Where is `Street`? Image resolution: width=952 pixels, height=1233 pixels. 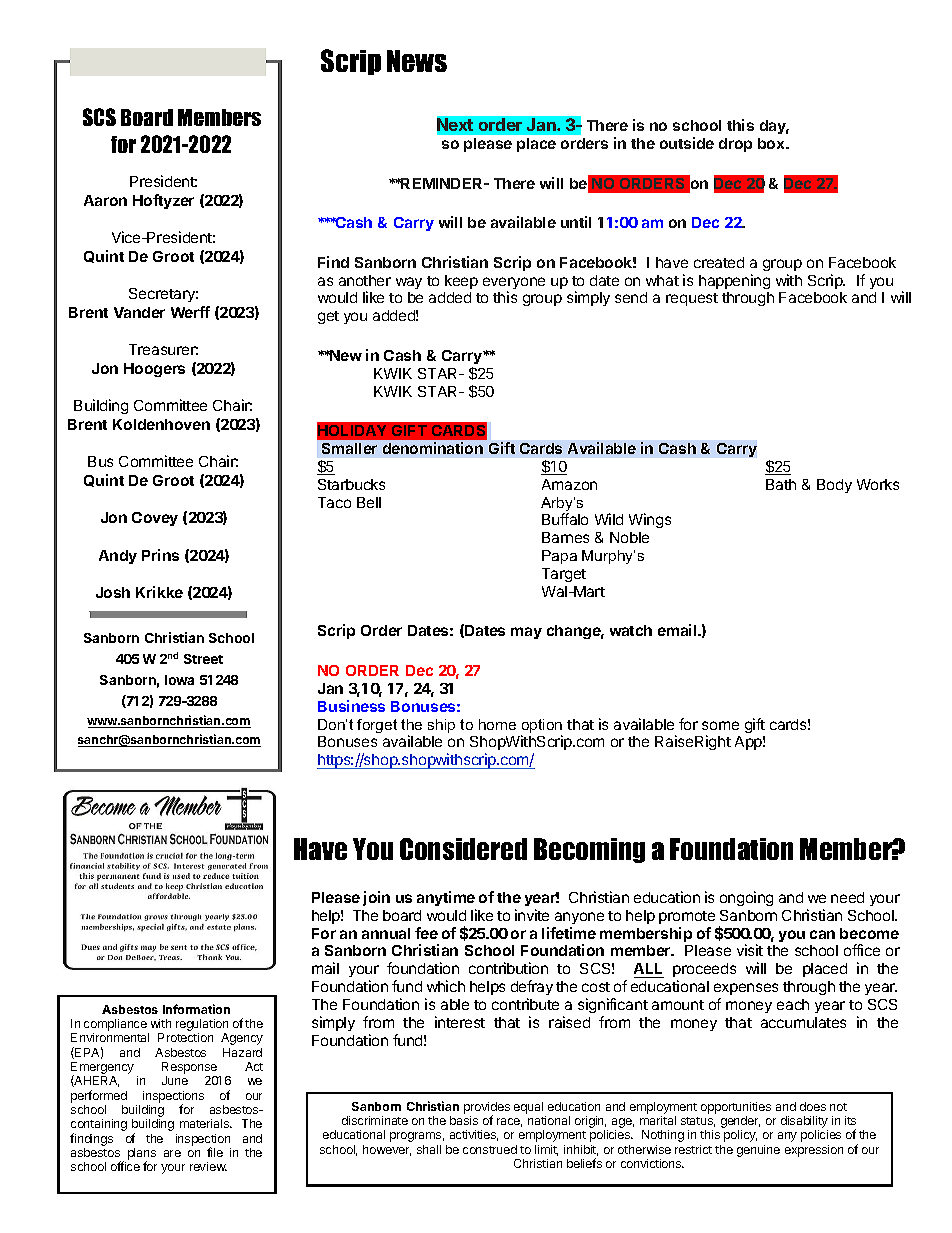 Street is located at coordinates (203, 659).
